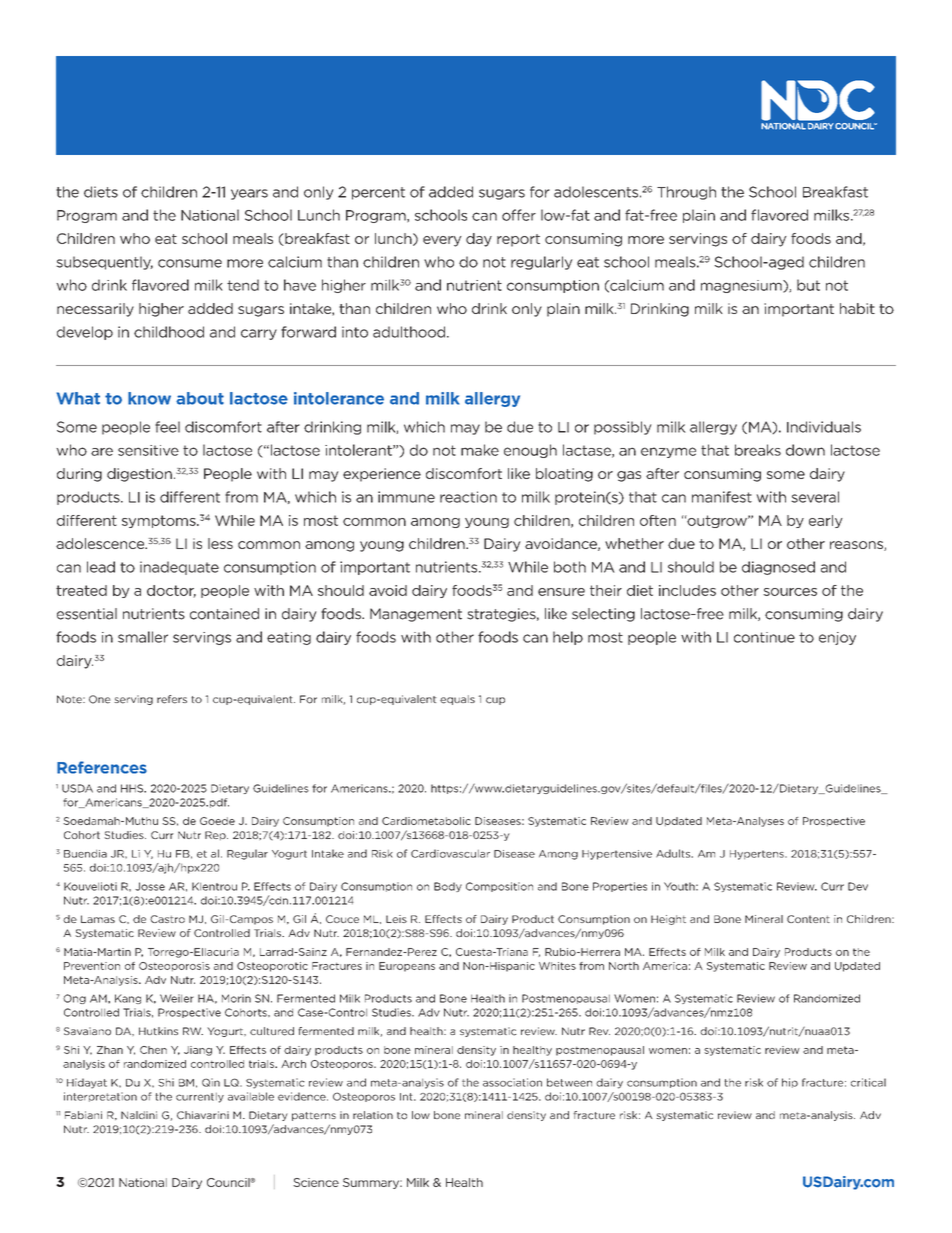 The height and width of the screenshot is (1233, 952). What do you see at coordinates (373, 1115) in the screenshot?
I see `relation` at bounding box center [373, 1115].
